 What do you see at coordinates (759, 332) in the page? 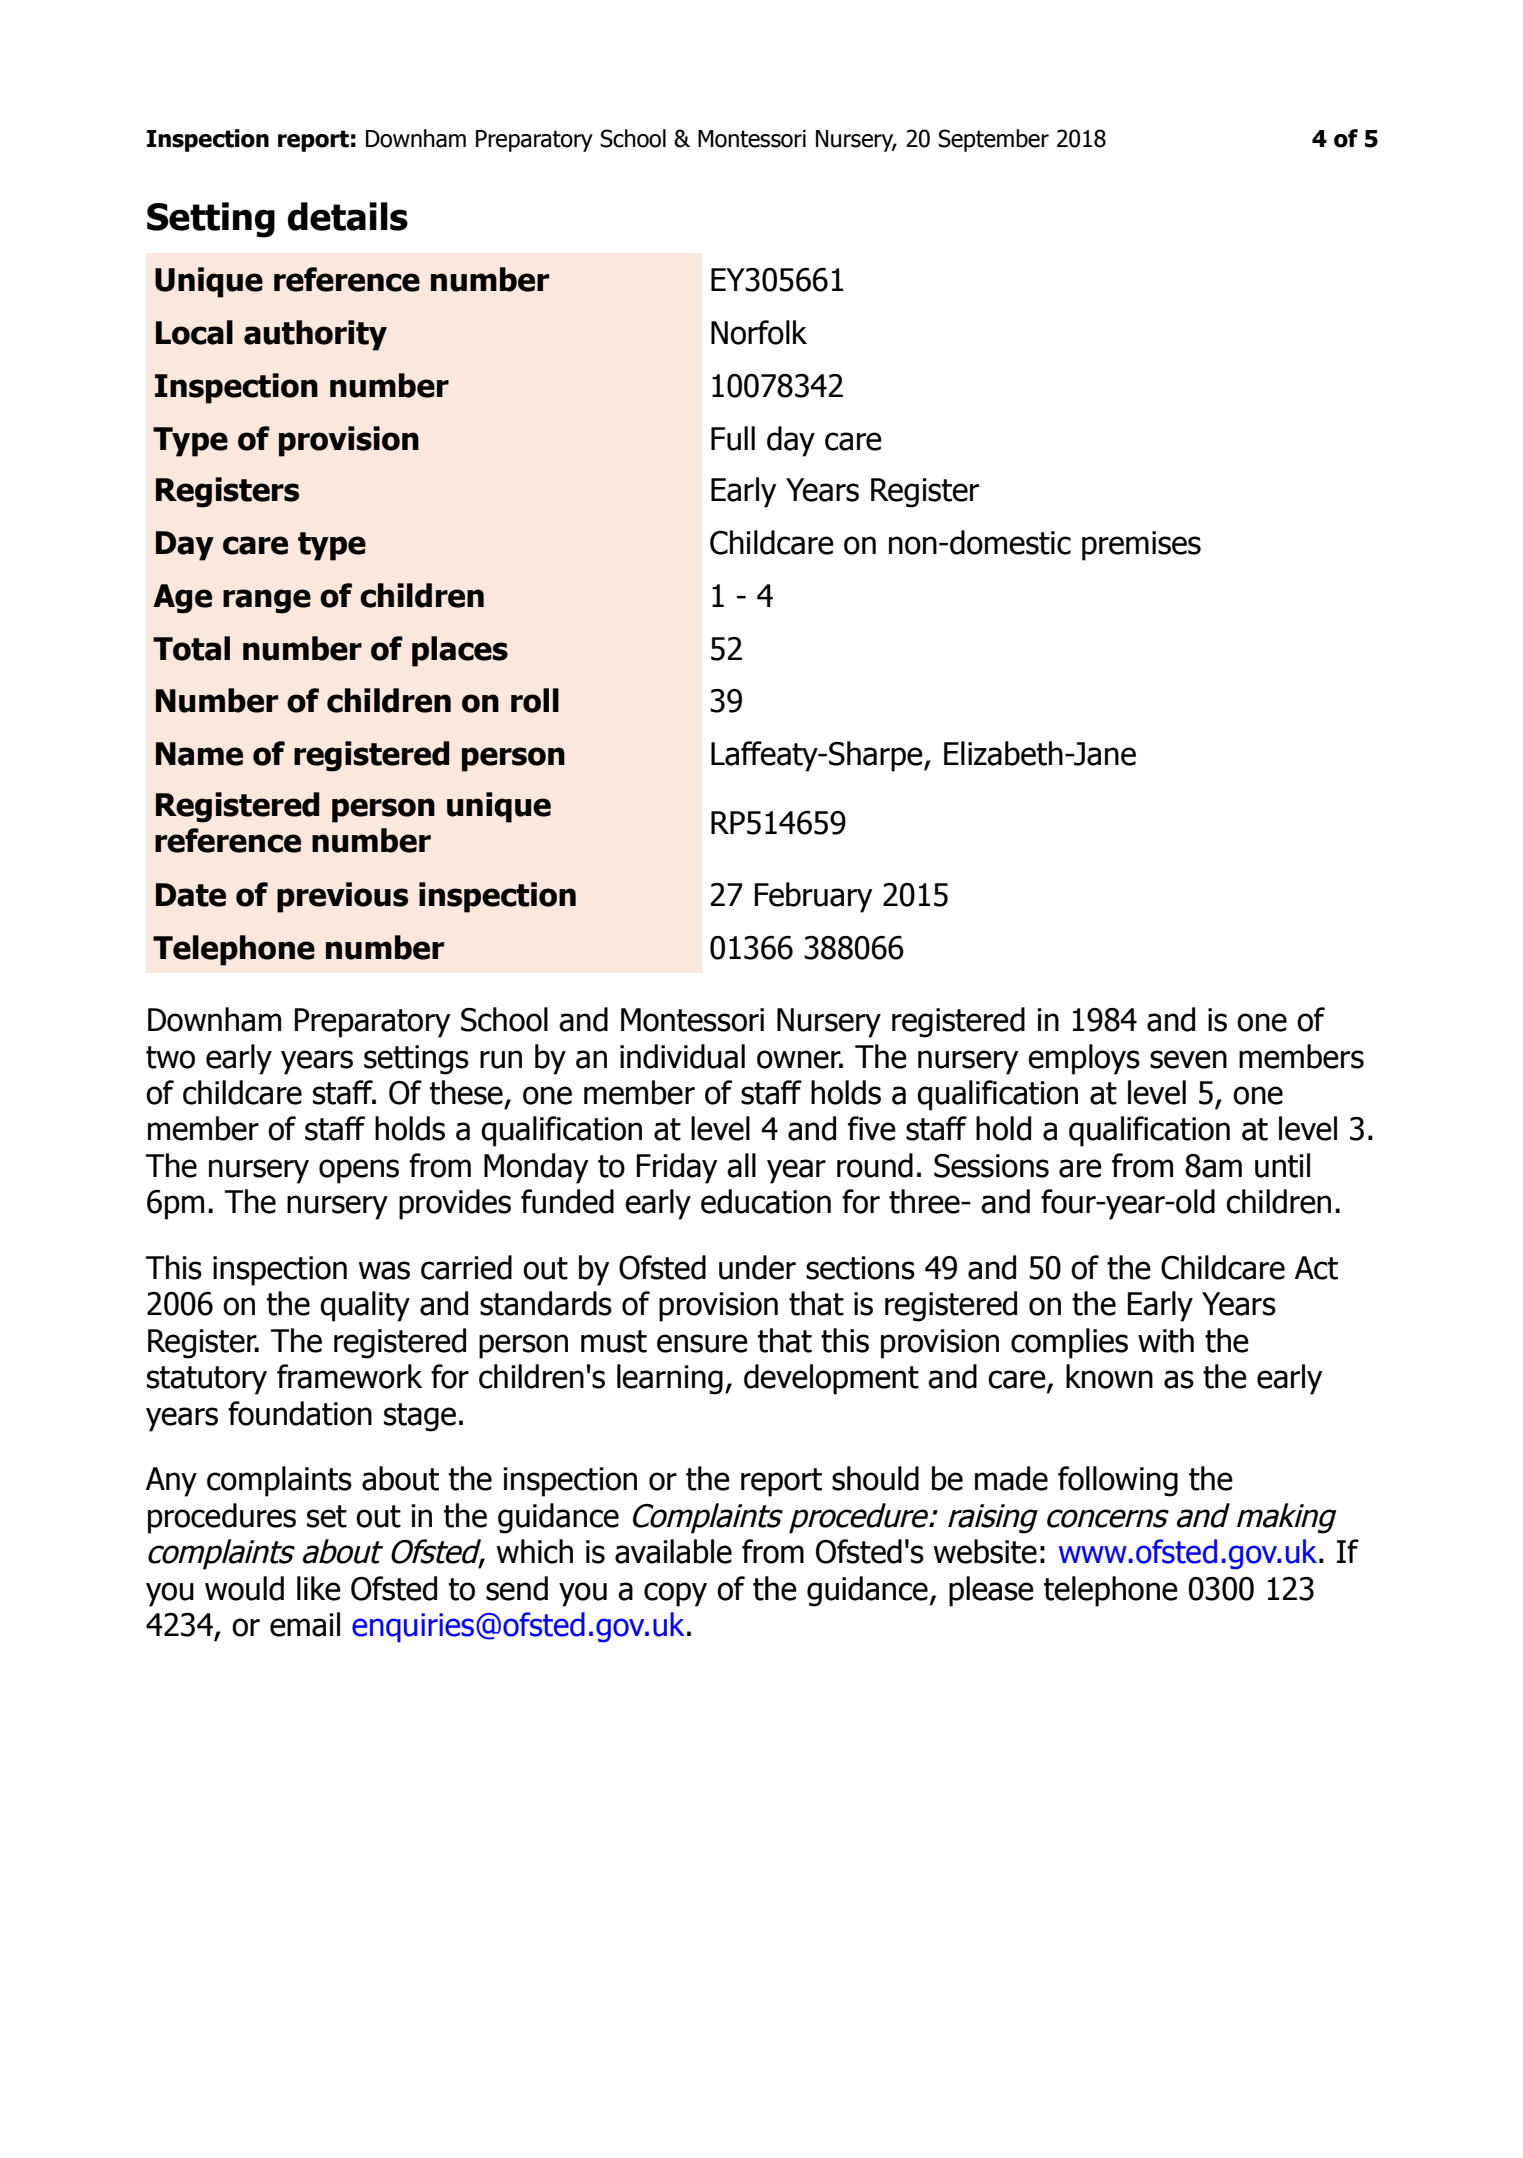
I see `Norfolk` at bounding box center [759, 332].
